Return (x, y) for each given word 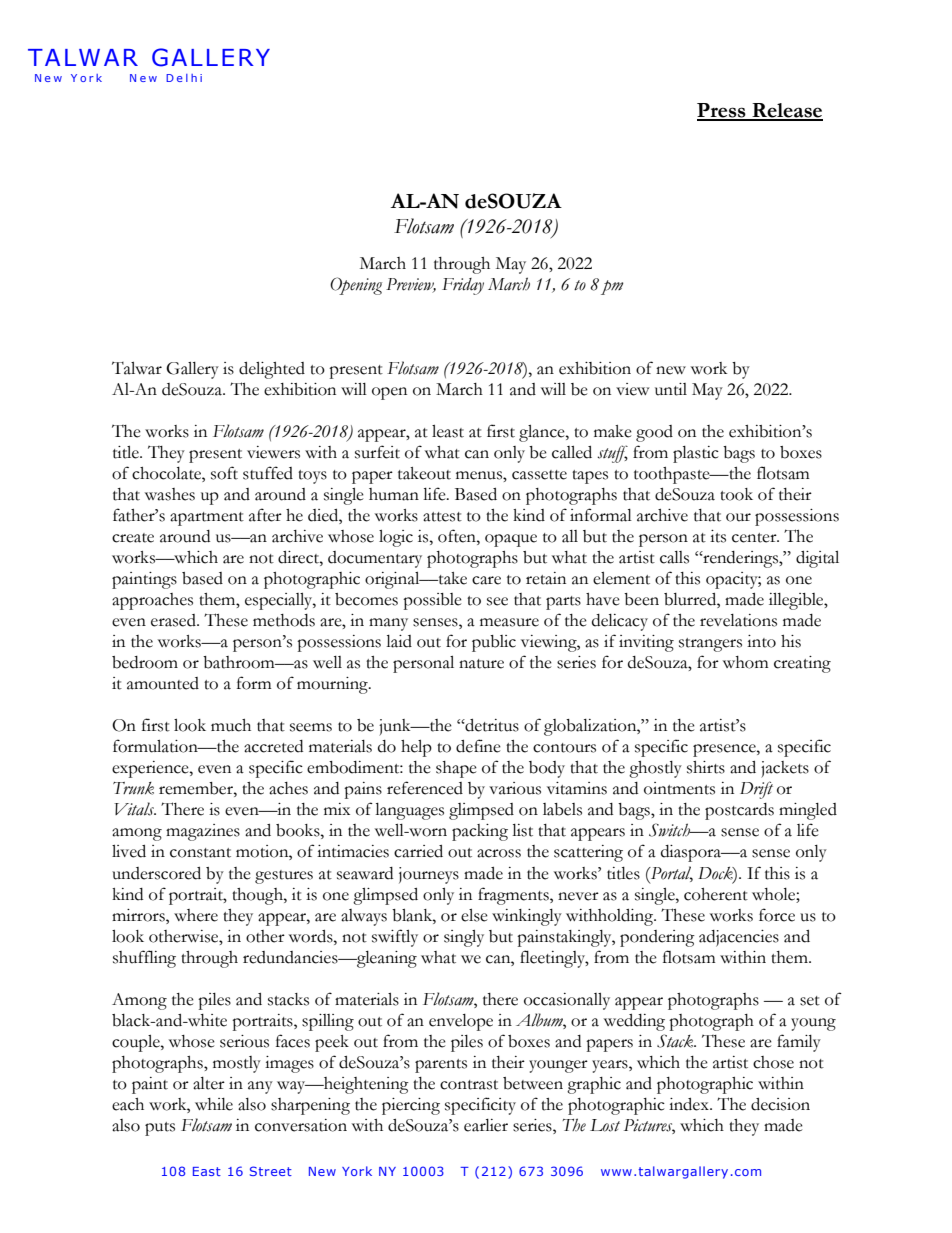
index (690, 1104)
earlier (486, 1125)
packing (480, 832)
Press (722, 111)
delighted (272, 370)
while (214, 1104)
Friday (463, 286)
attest (442, 517)
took (736, 494)
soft (224, 473)
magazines (203, 832)
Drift (756, 790)
